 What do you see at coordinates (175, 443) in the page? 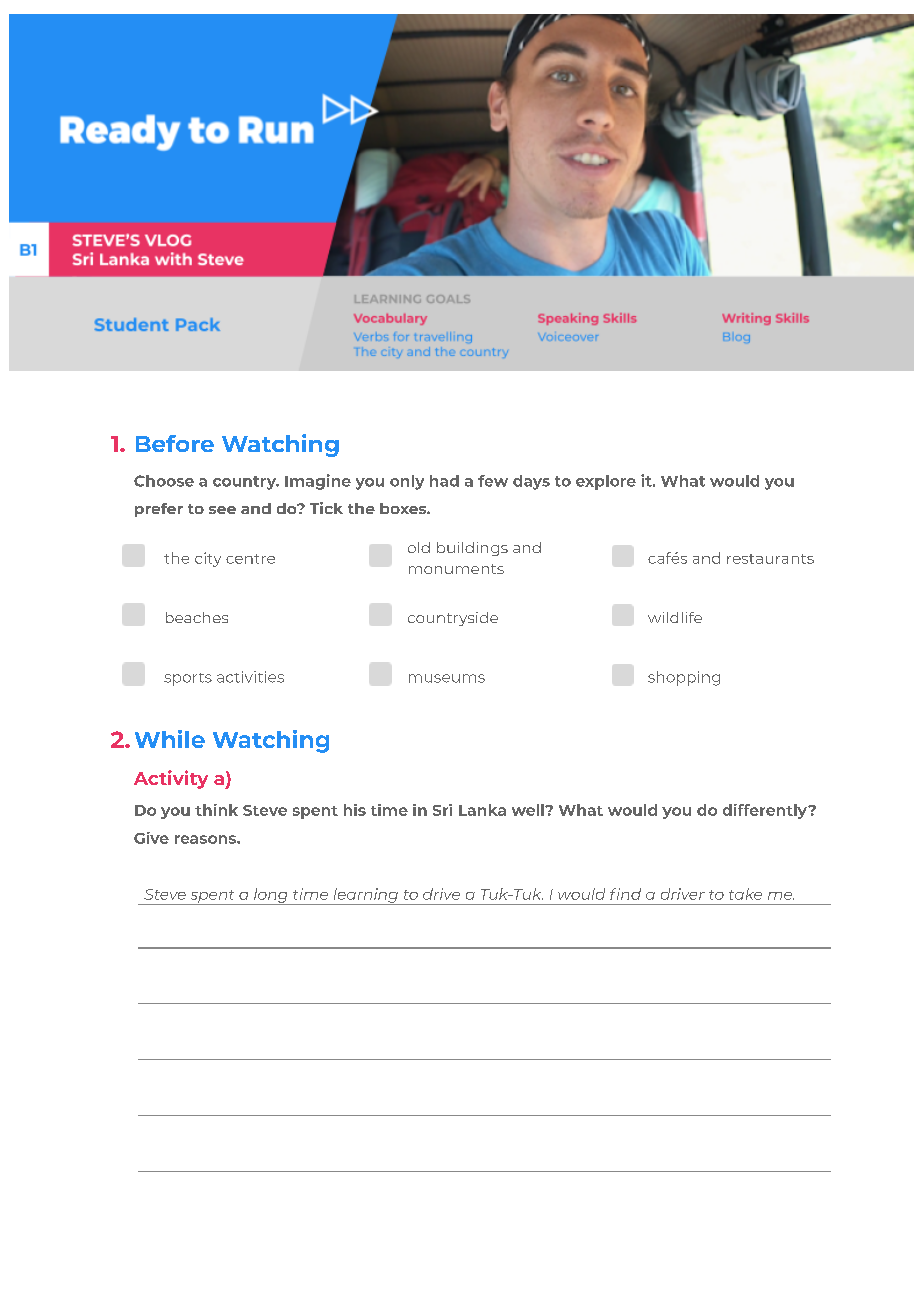
I see `Before` at bounding box center [175, 443].
